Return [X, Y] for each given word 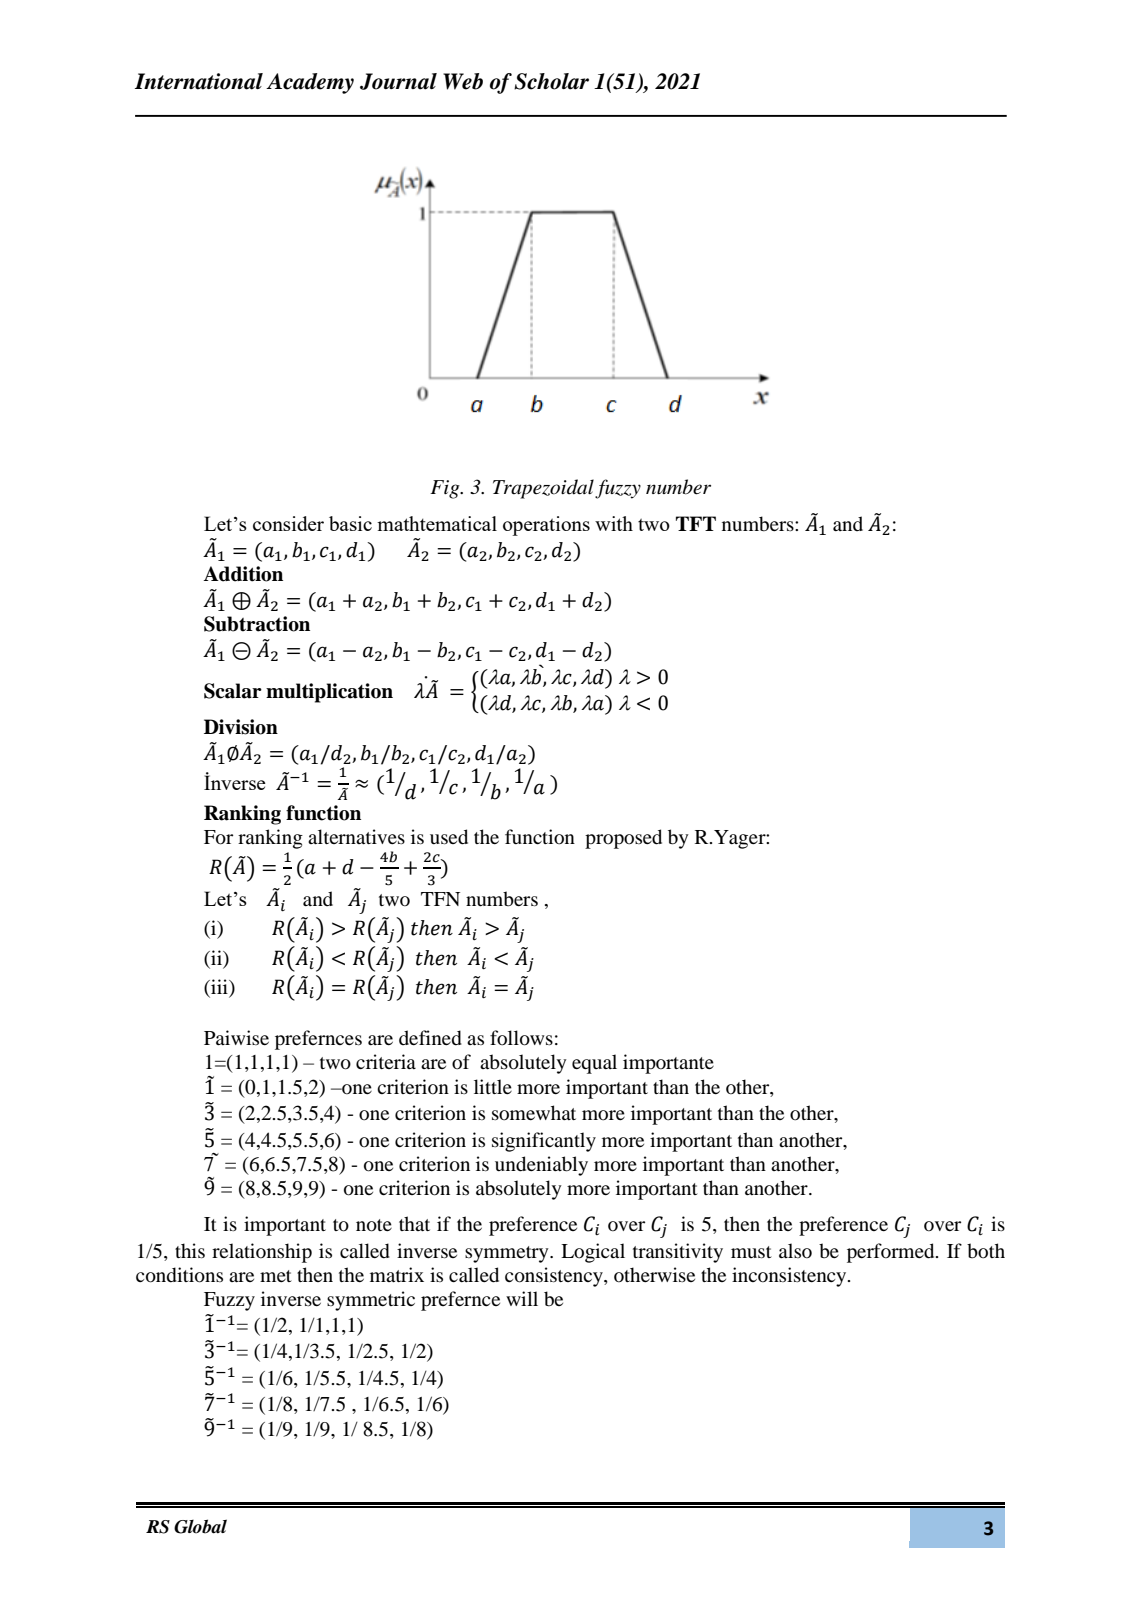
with [614, 523]
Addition [243, 574]
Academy [310, 83]
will [522, 1298]
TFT [696, 523]
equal [594, 1064]
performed [892, 1253]
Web [463, 81]
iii [219, 986]
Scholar [551, 81]
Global [200, 1526]
